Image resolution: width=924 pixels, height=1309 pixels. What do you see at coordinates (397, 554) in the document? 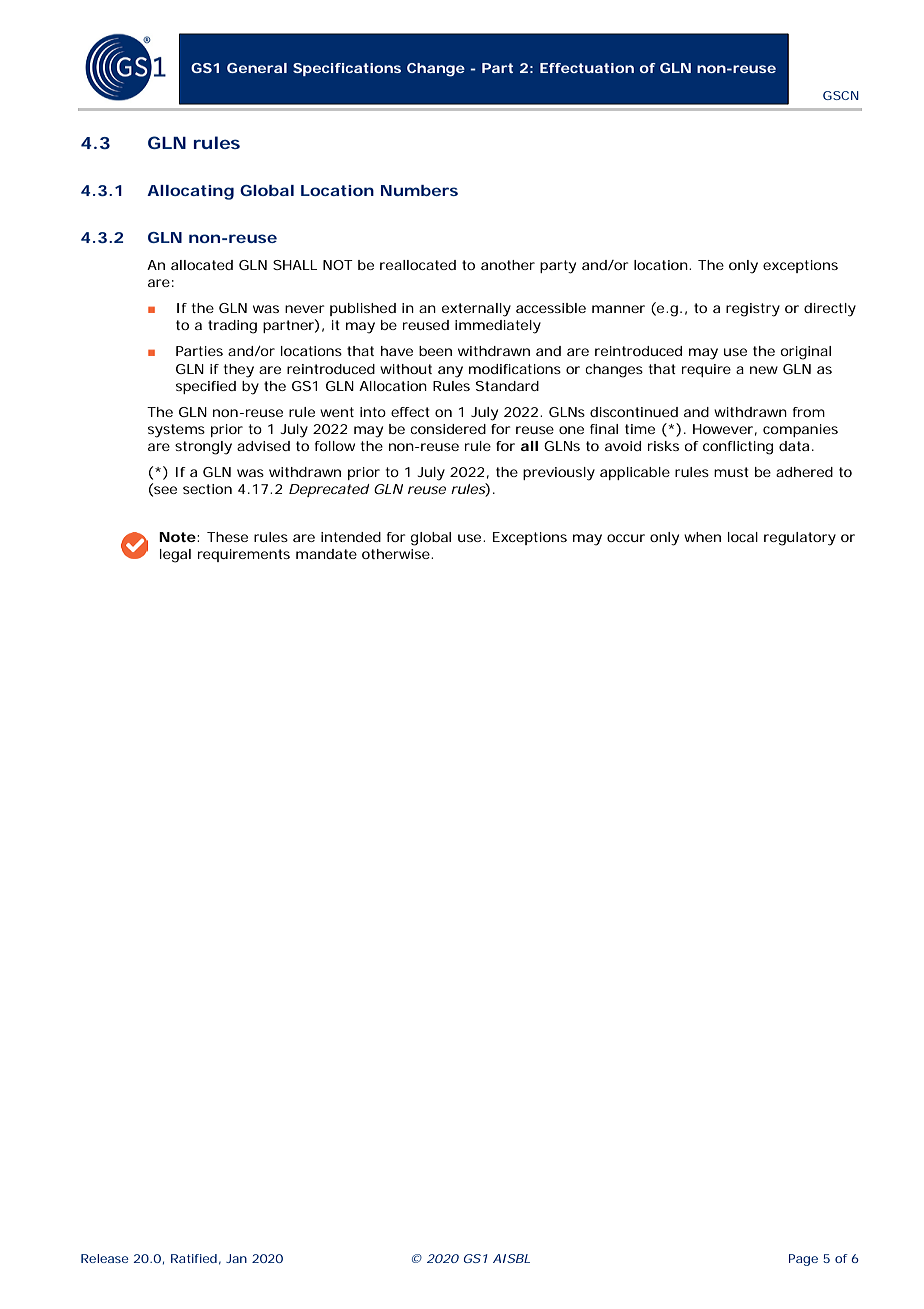
I see `otherwise` at bounding box center [397, 554].
